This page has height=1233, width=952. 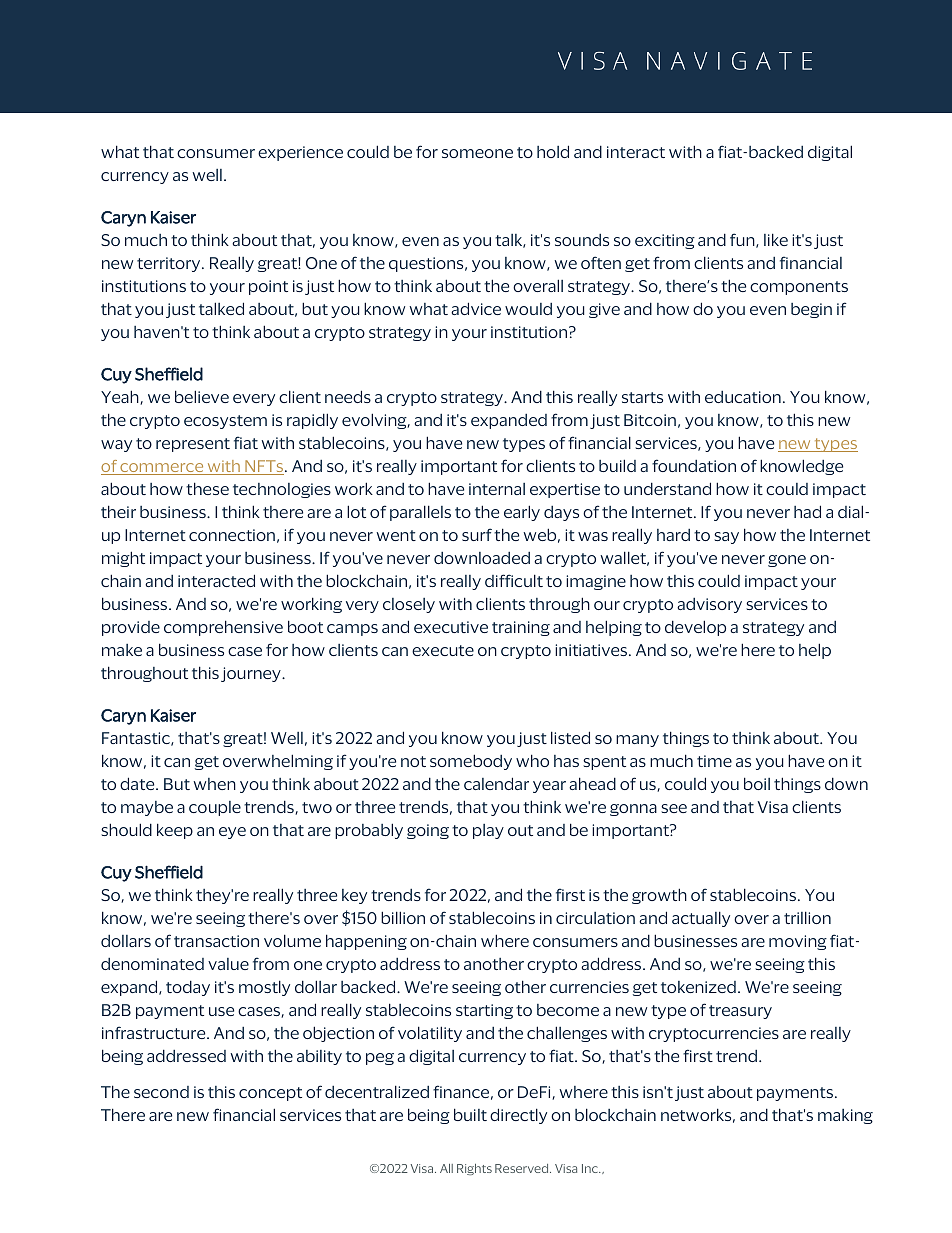 I want to click on boil, so click(x=757, y=783).
